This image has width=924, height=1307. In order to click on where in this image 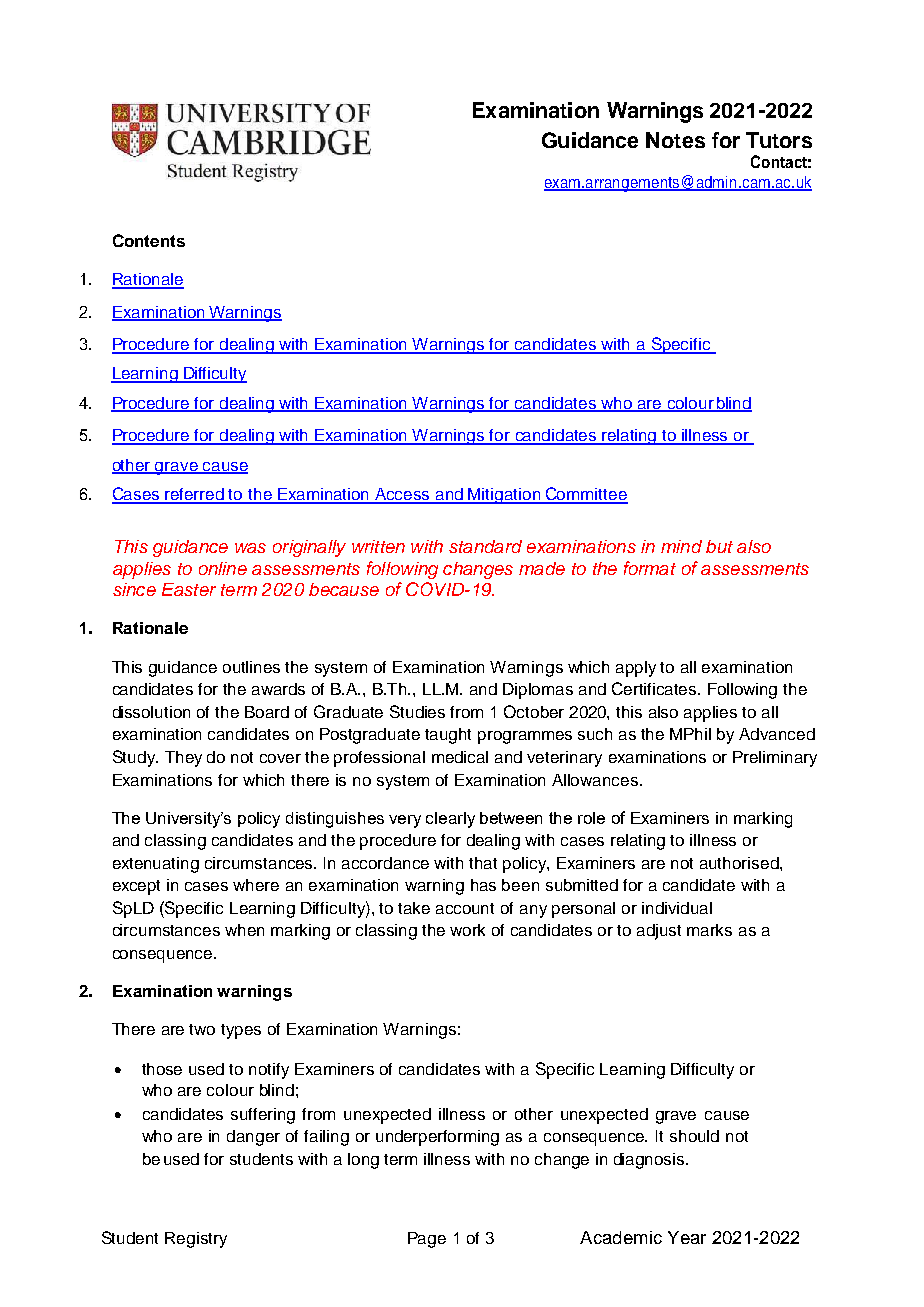, I will do `click(256, 885)`.
